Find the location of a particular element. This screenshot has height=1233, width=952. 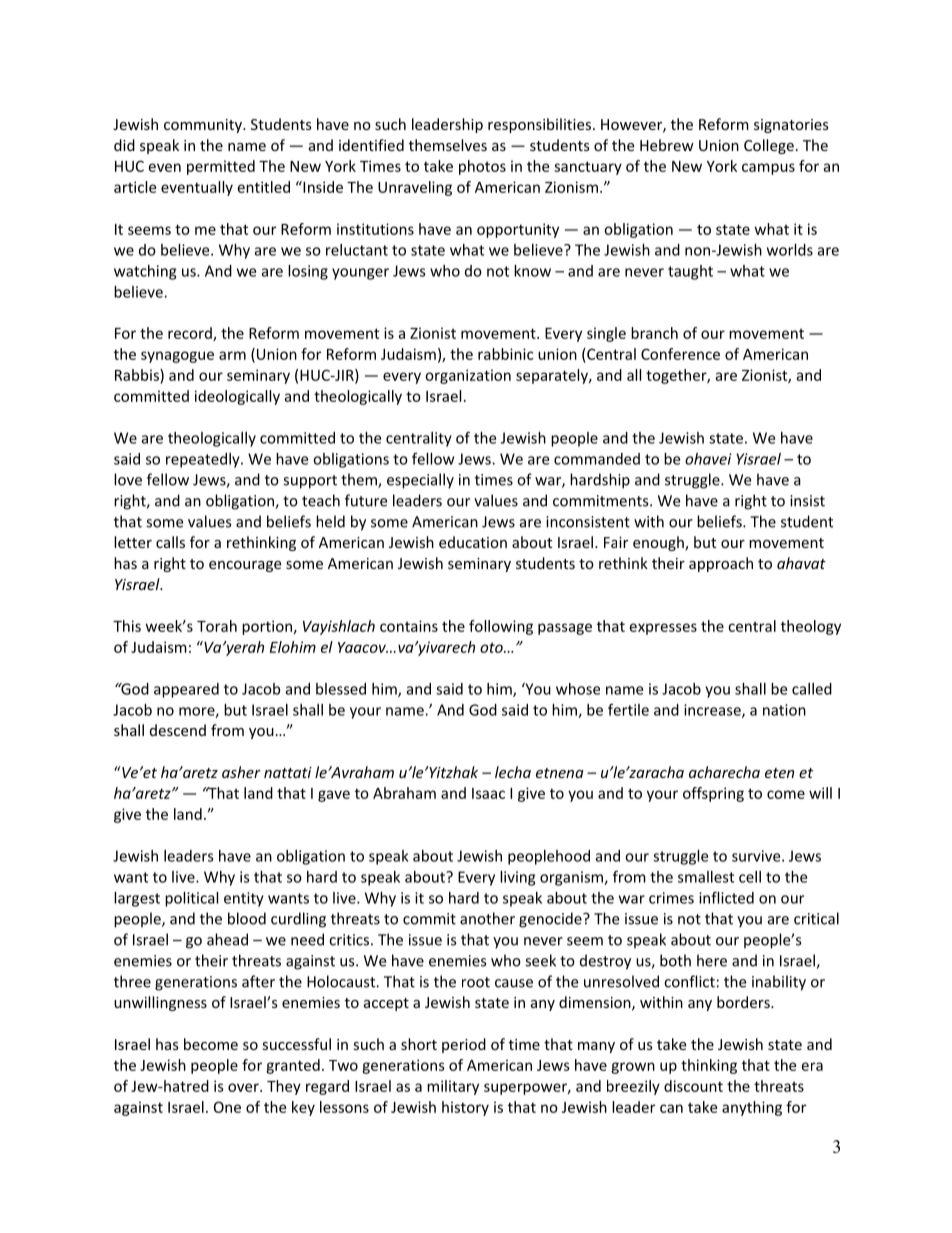

expresses is located at coordinates (663, 629).
